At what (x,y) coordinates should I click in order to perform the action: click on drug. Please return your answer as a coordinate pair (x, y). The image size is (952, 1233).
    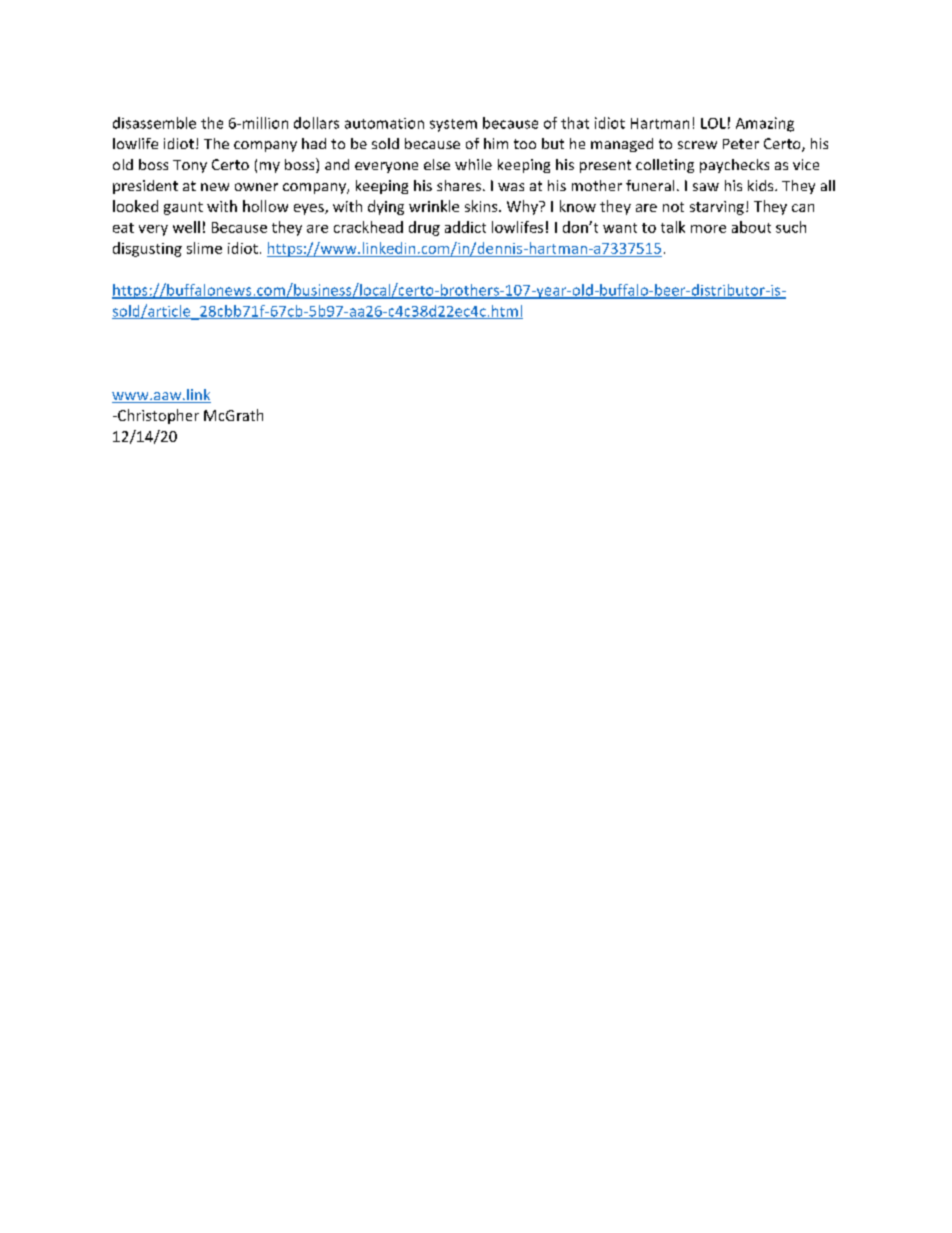
    Looking at the image, I should click on (424, 228).
